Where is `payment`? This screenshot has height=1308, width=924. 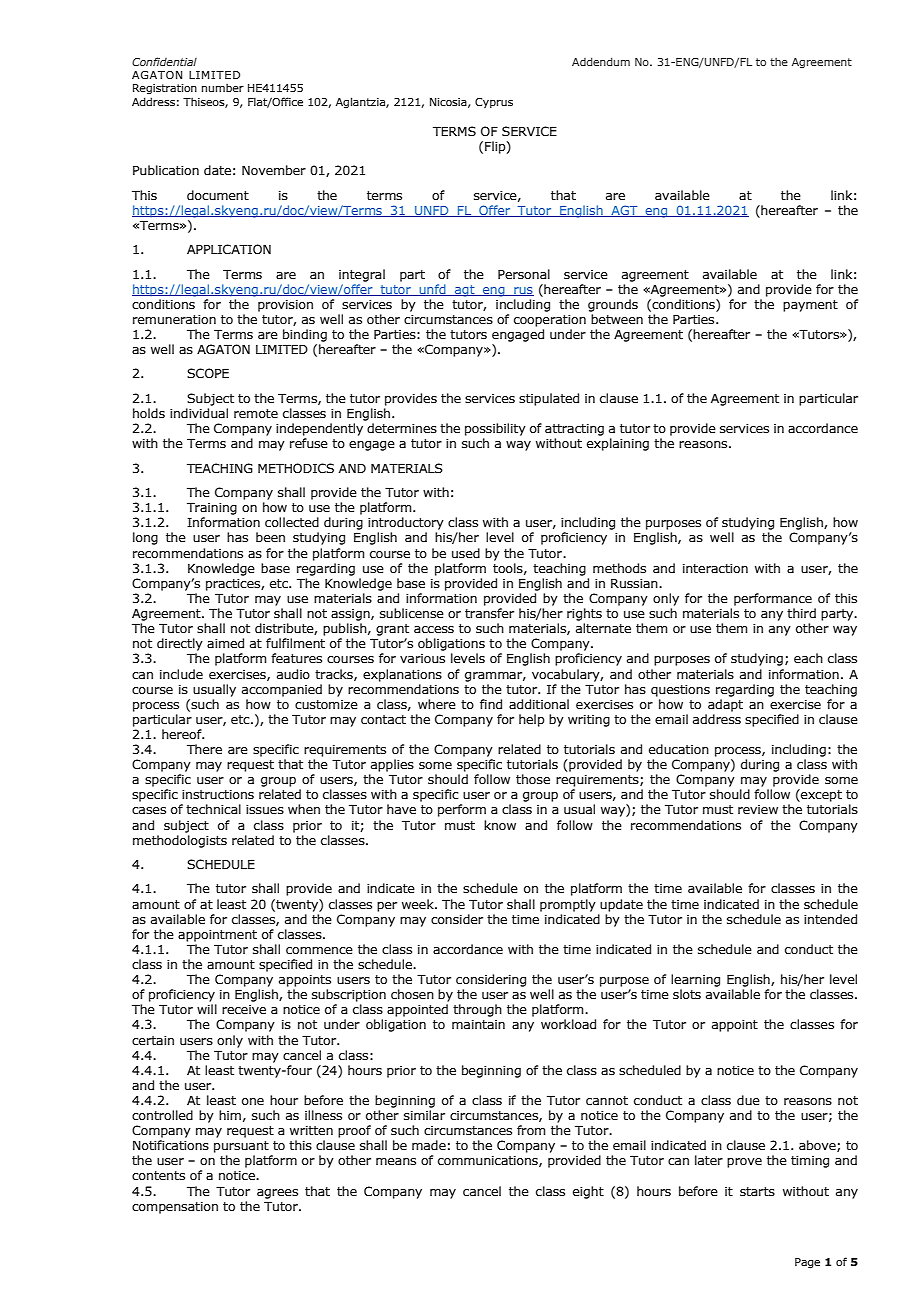 payment is located at coordinates (810, 306).
